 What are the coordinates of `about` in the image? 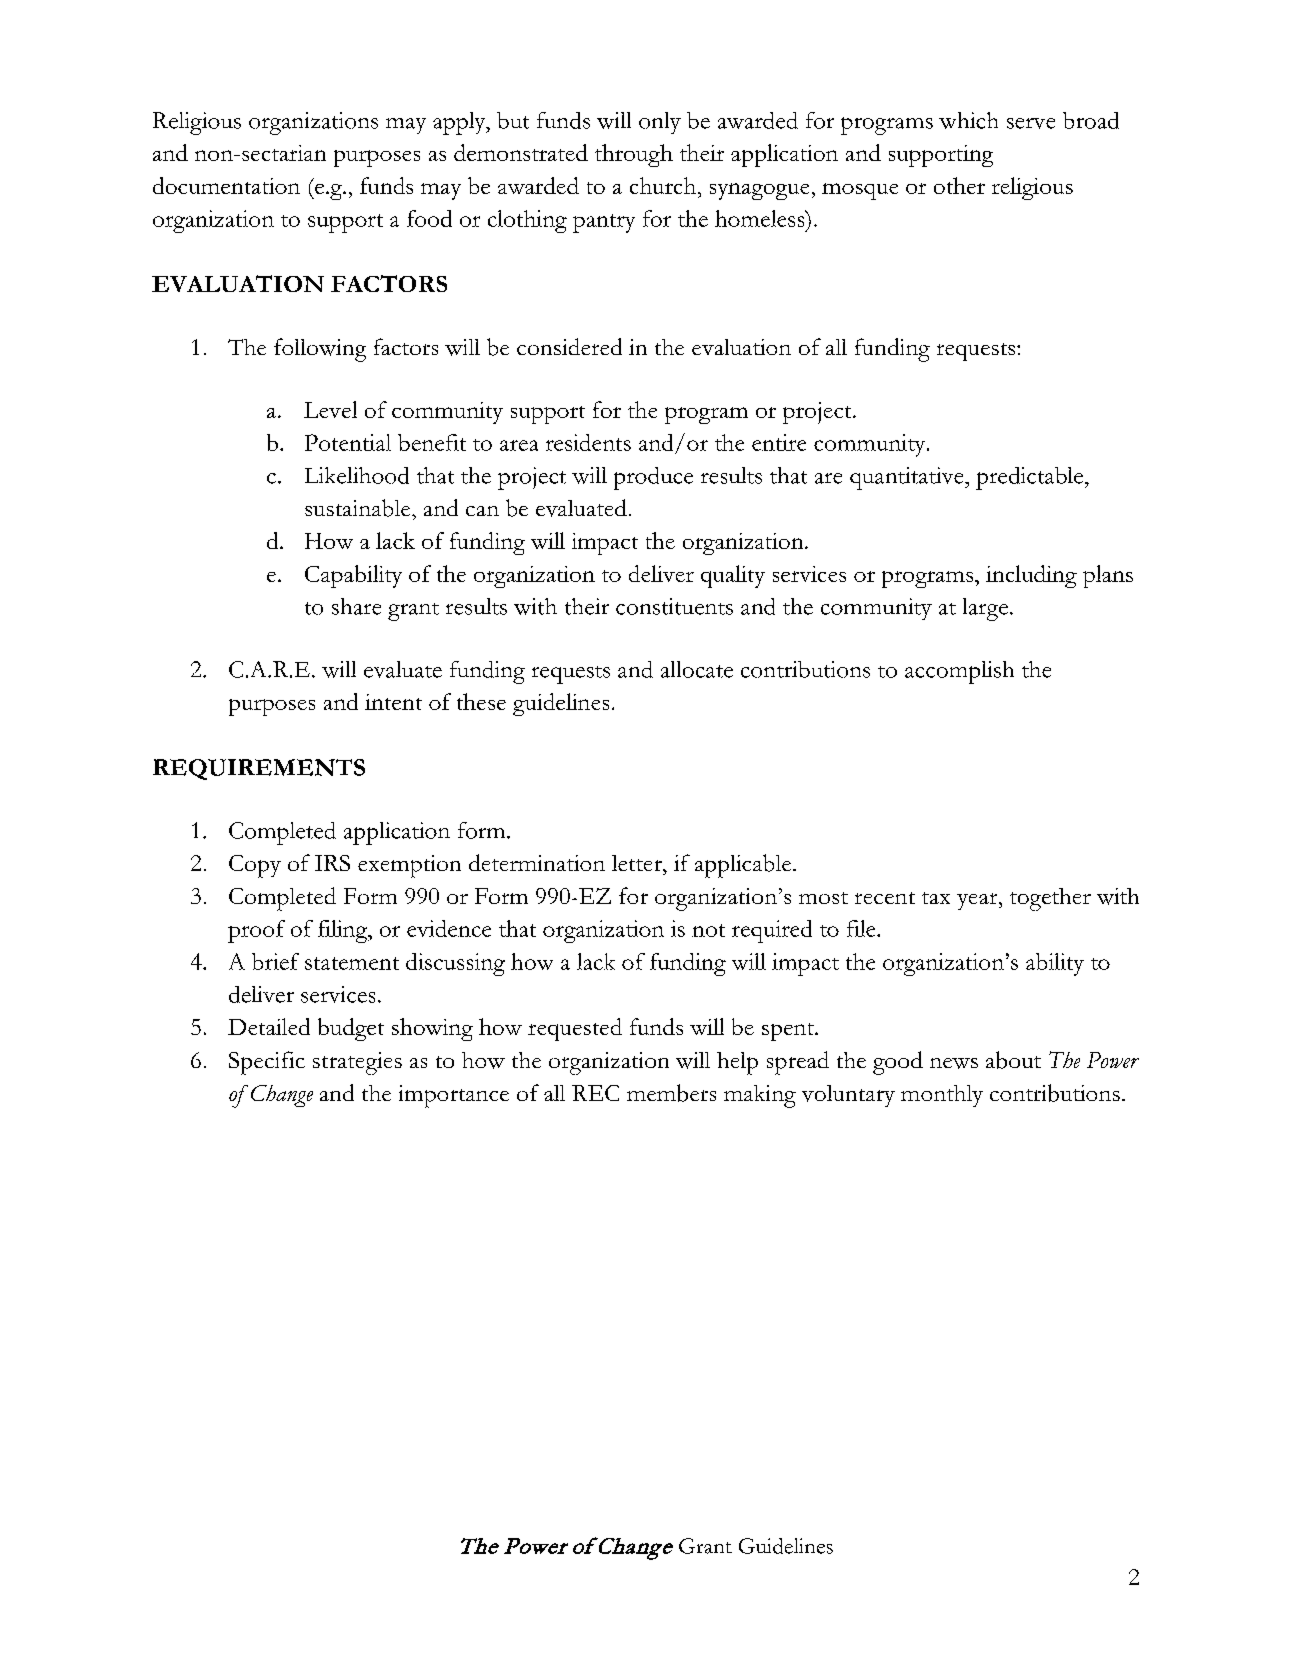 It's located at (1013, 1060).
